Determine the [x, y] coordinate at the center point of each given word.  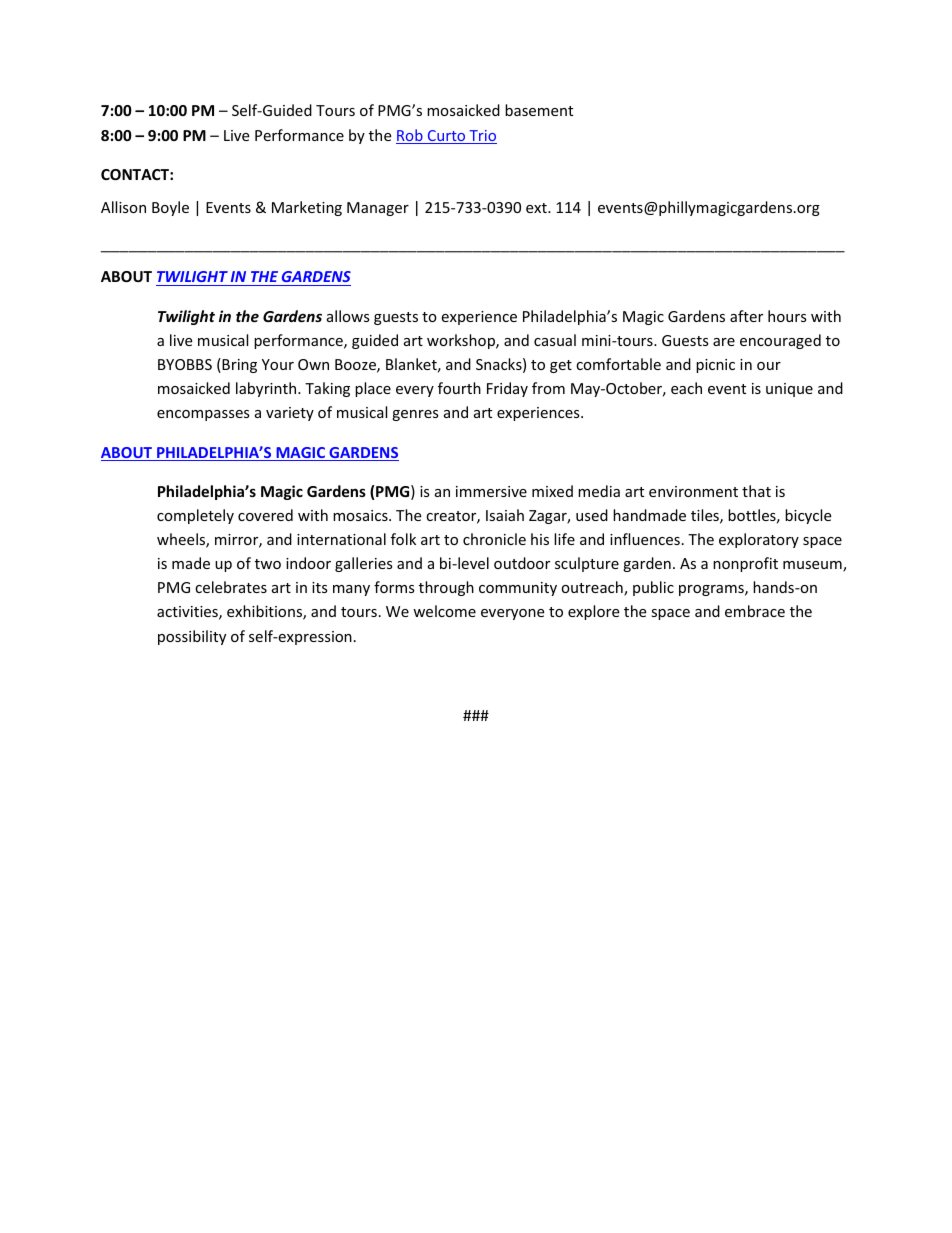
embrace [755, 611]
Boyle [170, 208]
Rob [410, 136]
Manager [378, 209]
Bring [238, 365]
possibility [192, 637]
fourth [459, 388]
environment [693, 491]
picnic [715, 366]
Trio [482, 137]
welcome [444, 611]
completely [195, 516]
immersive [491, 491]
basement [539, 110]
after [746, 316]
